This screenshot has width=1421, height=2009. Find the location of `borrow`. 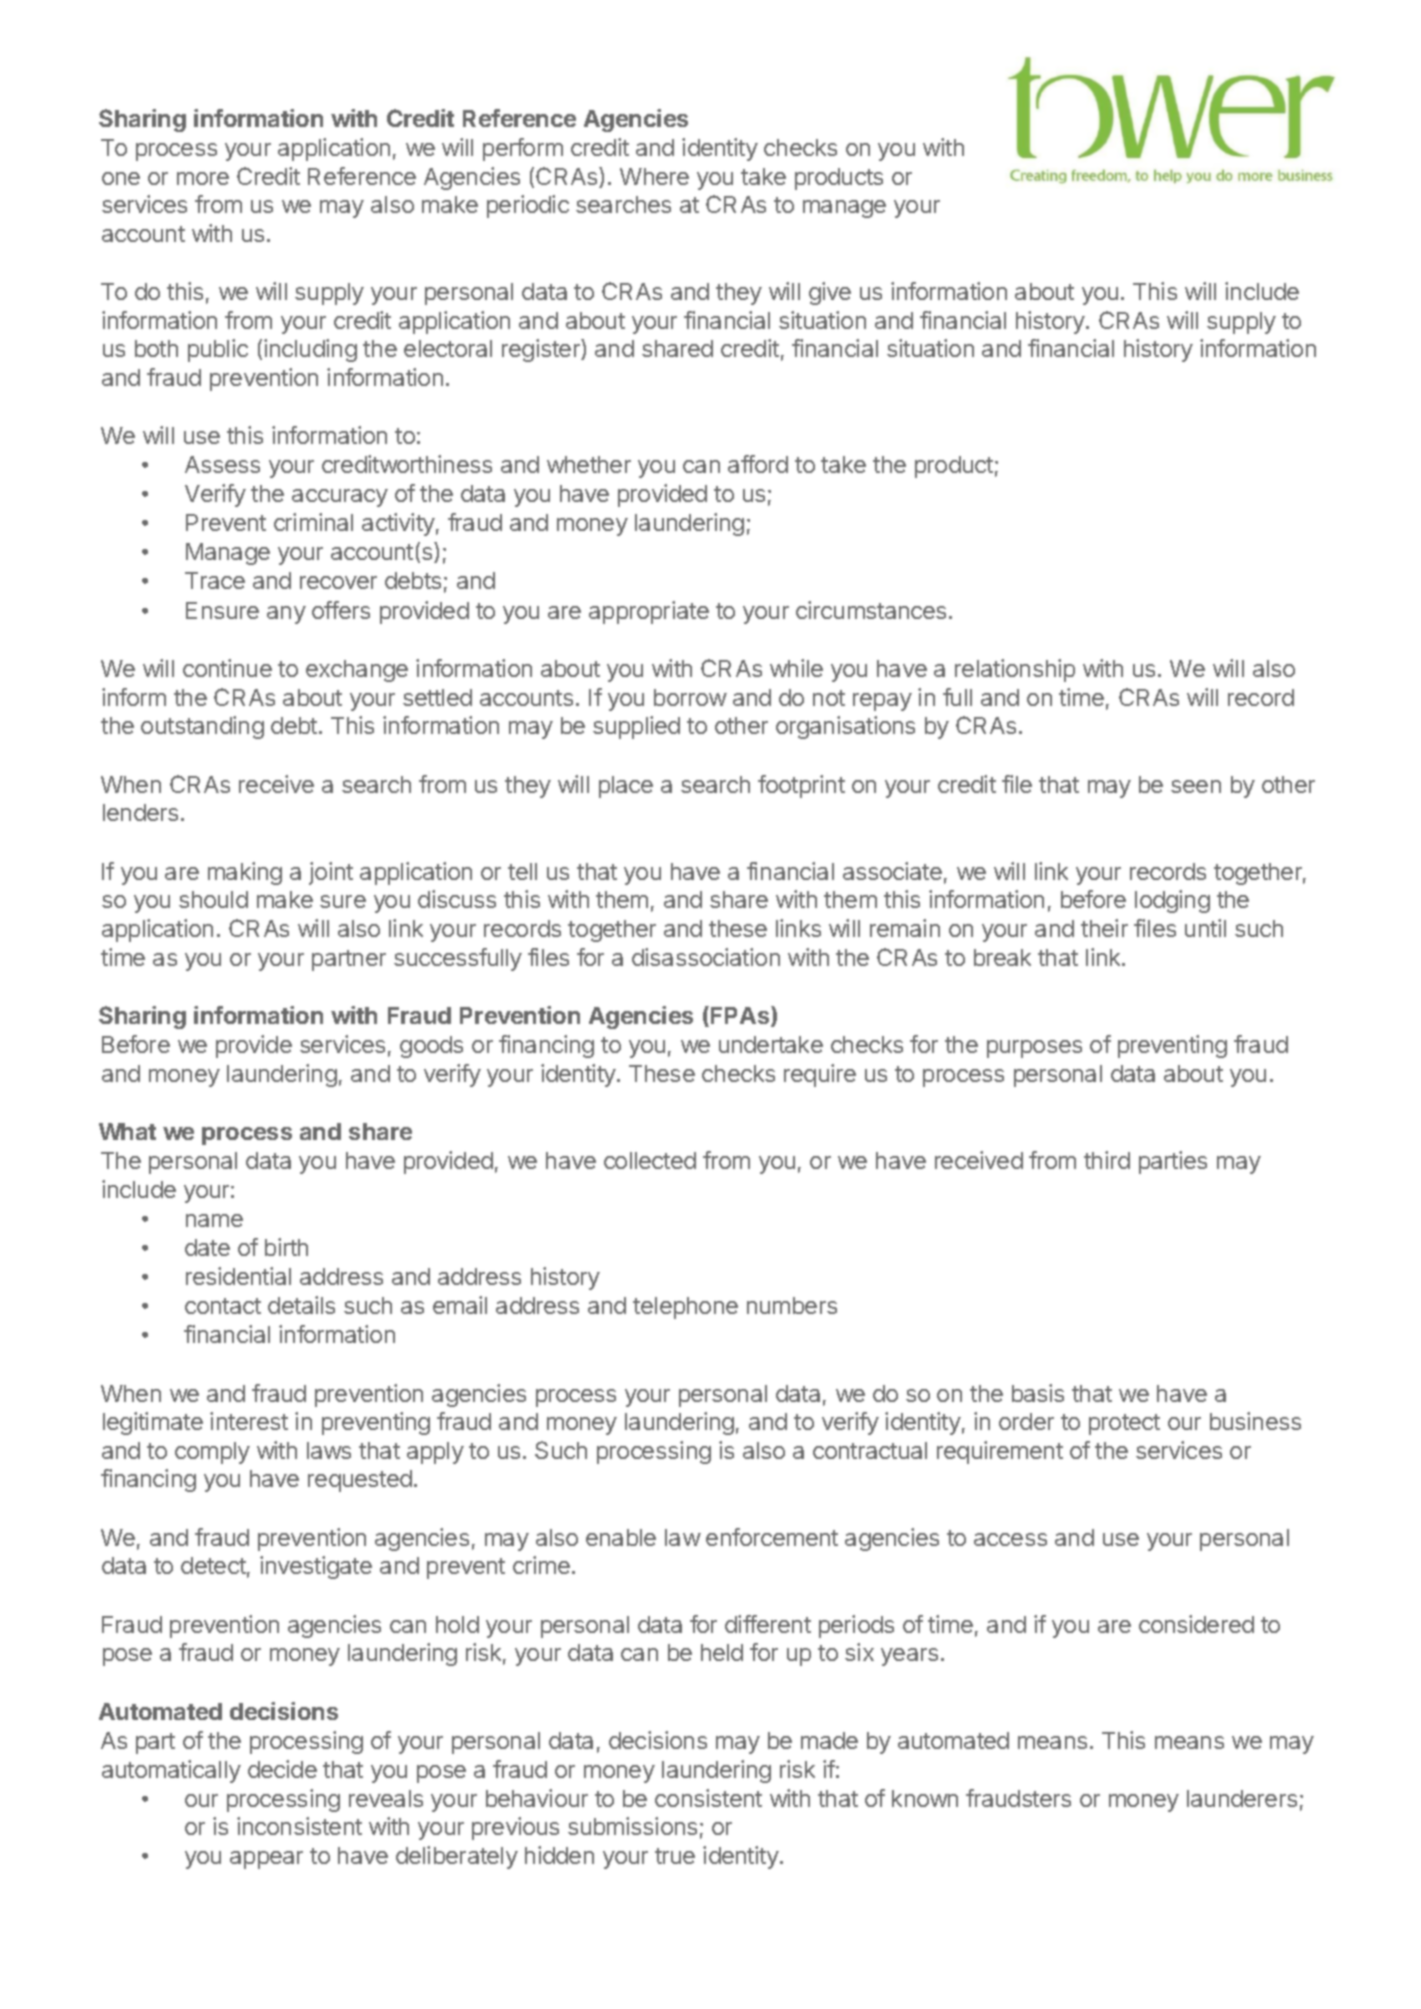

borrow is located at coordinates (690, 697).
